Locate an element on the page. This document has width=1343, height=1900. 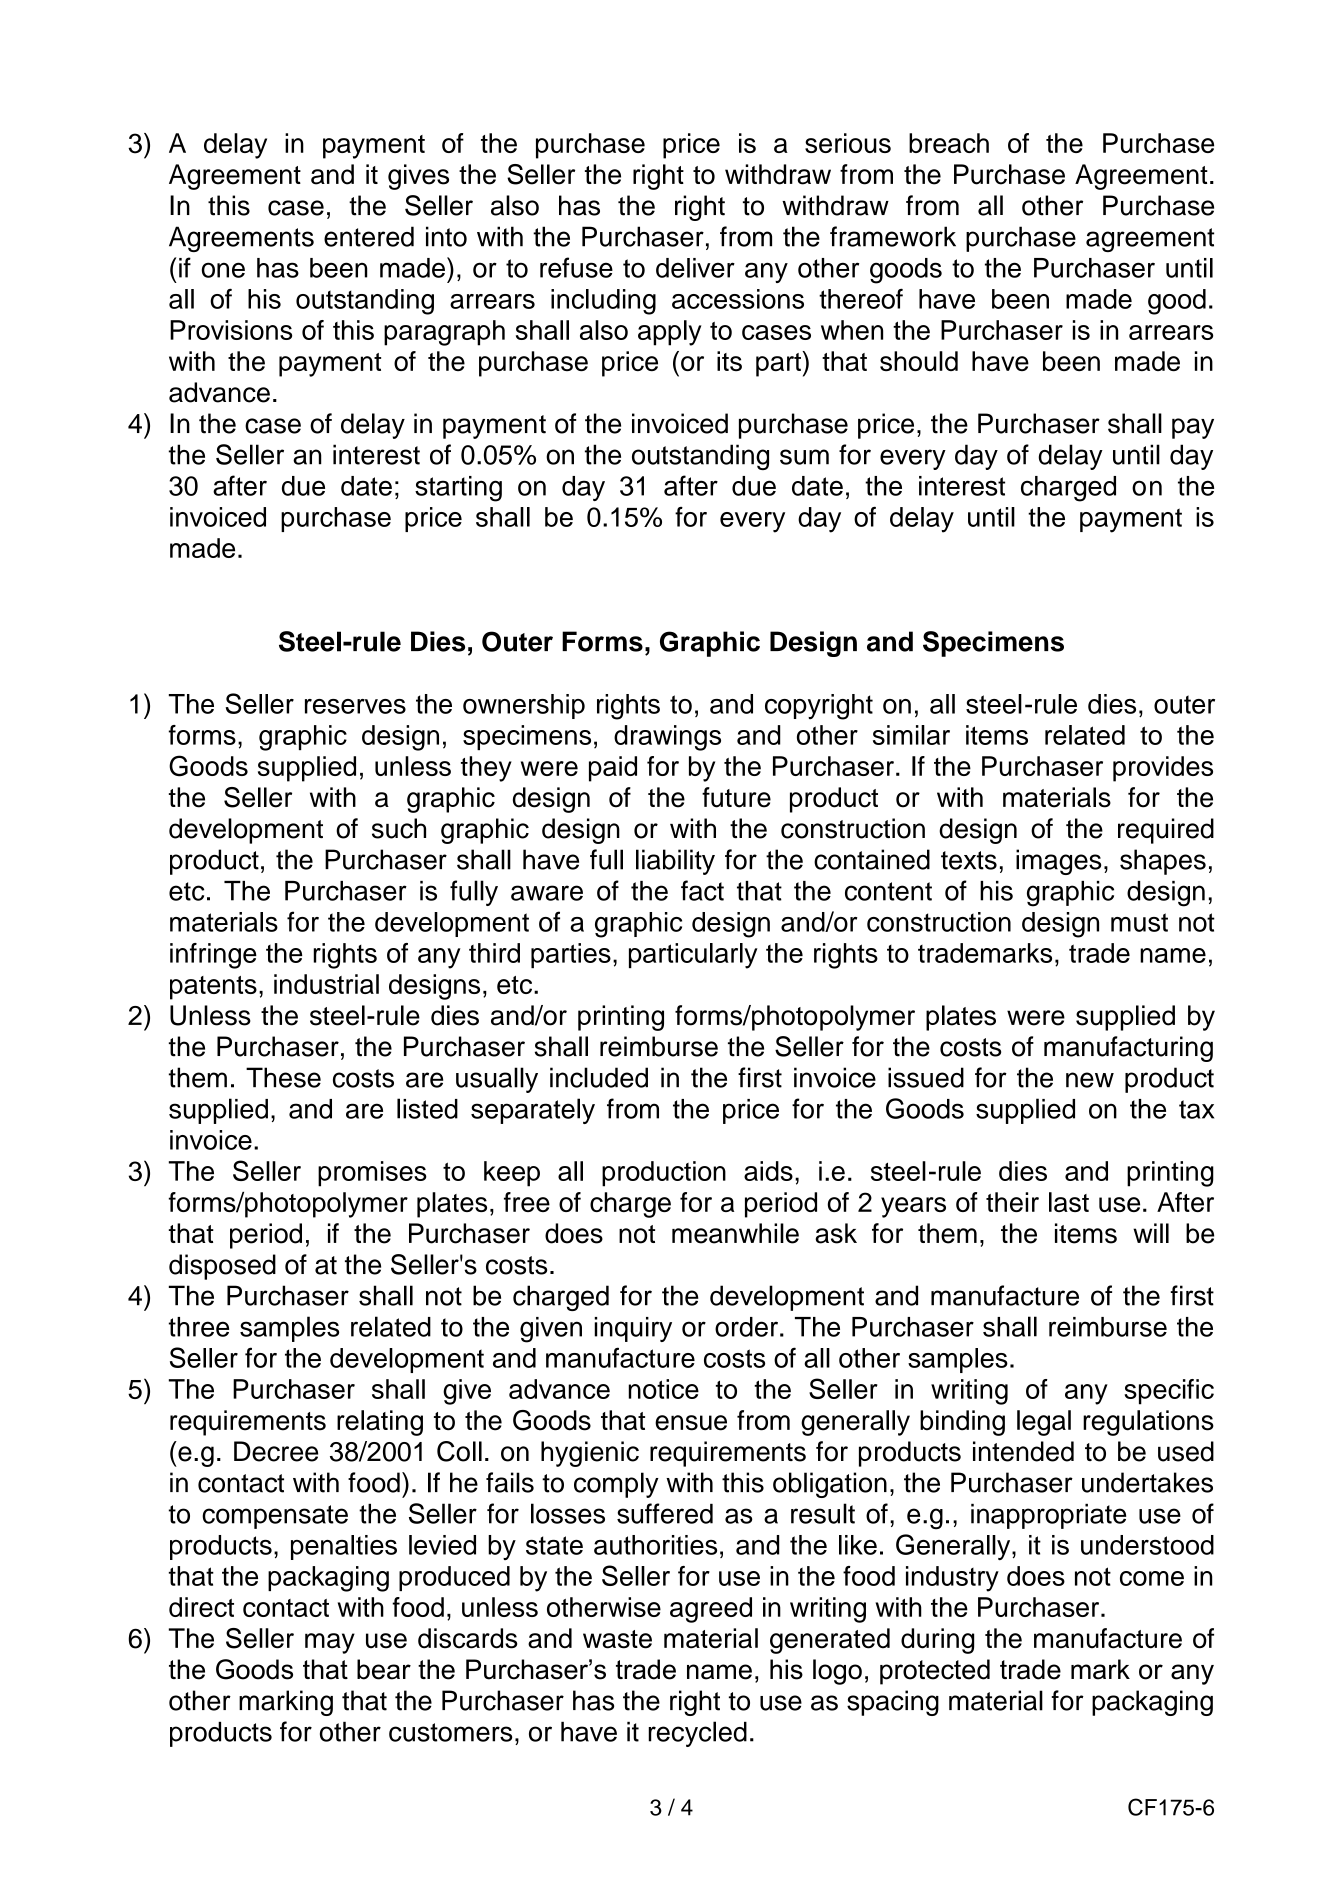
entered is located at coordinates (369, 236).
